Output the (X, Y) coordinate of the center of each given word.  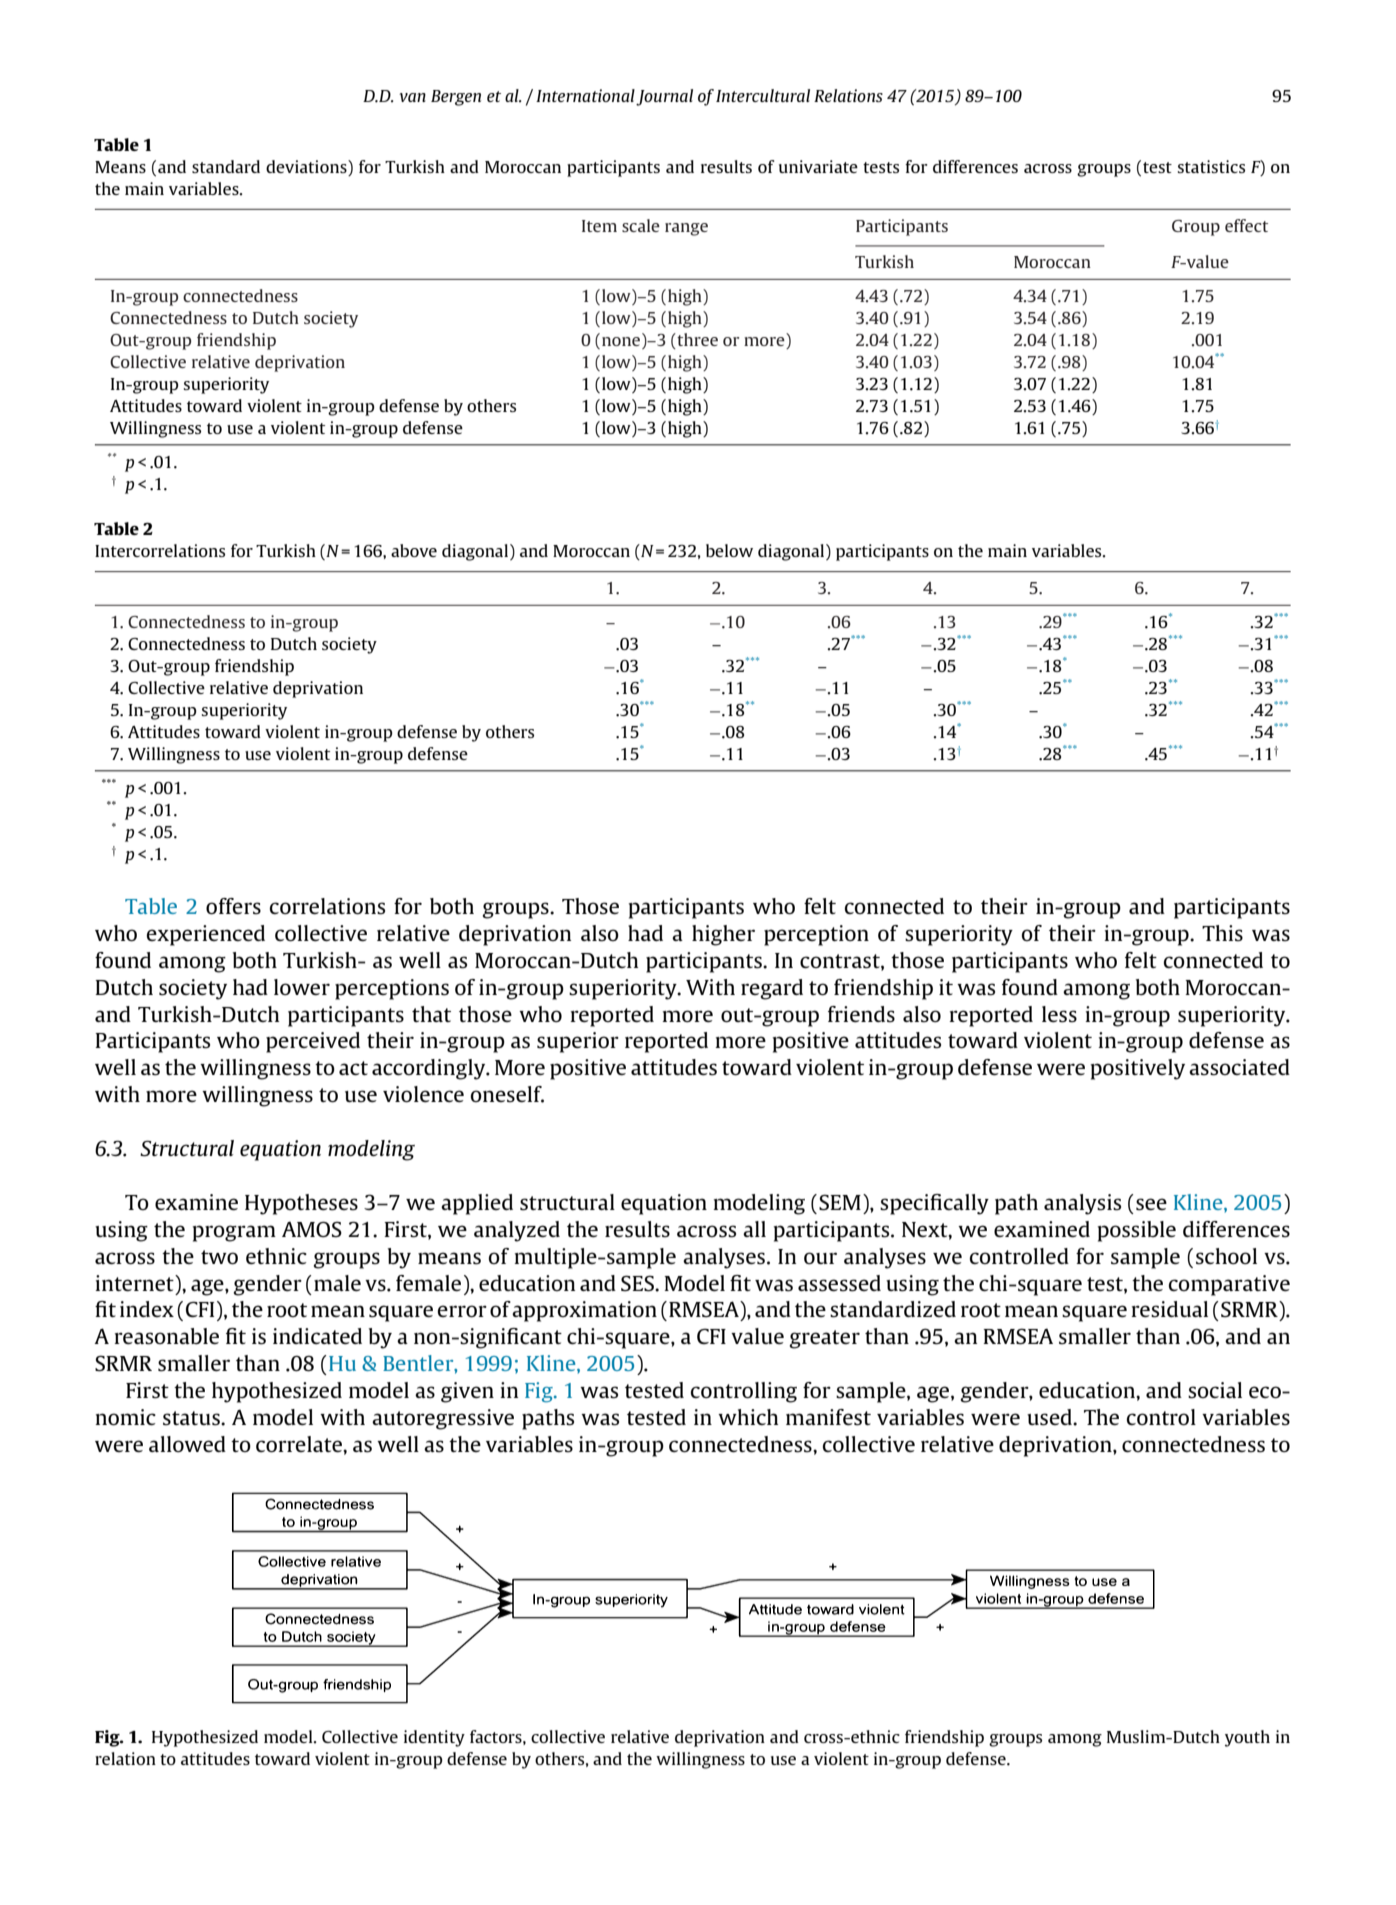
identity (434, 1738)
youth (1247, 1738)
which (748, 1417)
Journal (664, 97)
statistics (1211, 166)
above (414, 550)
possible (1137, 1231)
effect (1246, 225)
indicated (317, 1336)
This (1222, 933)
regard (772, 989)
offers (233, 906)
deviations (307, 168)
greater (824, 1339)
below (729, 550)
